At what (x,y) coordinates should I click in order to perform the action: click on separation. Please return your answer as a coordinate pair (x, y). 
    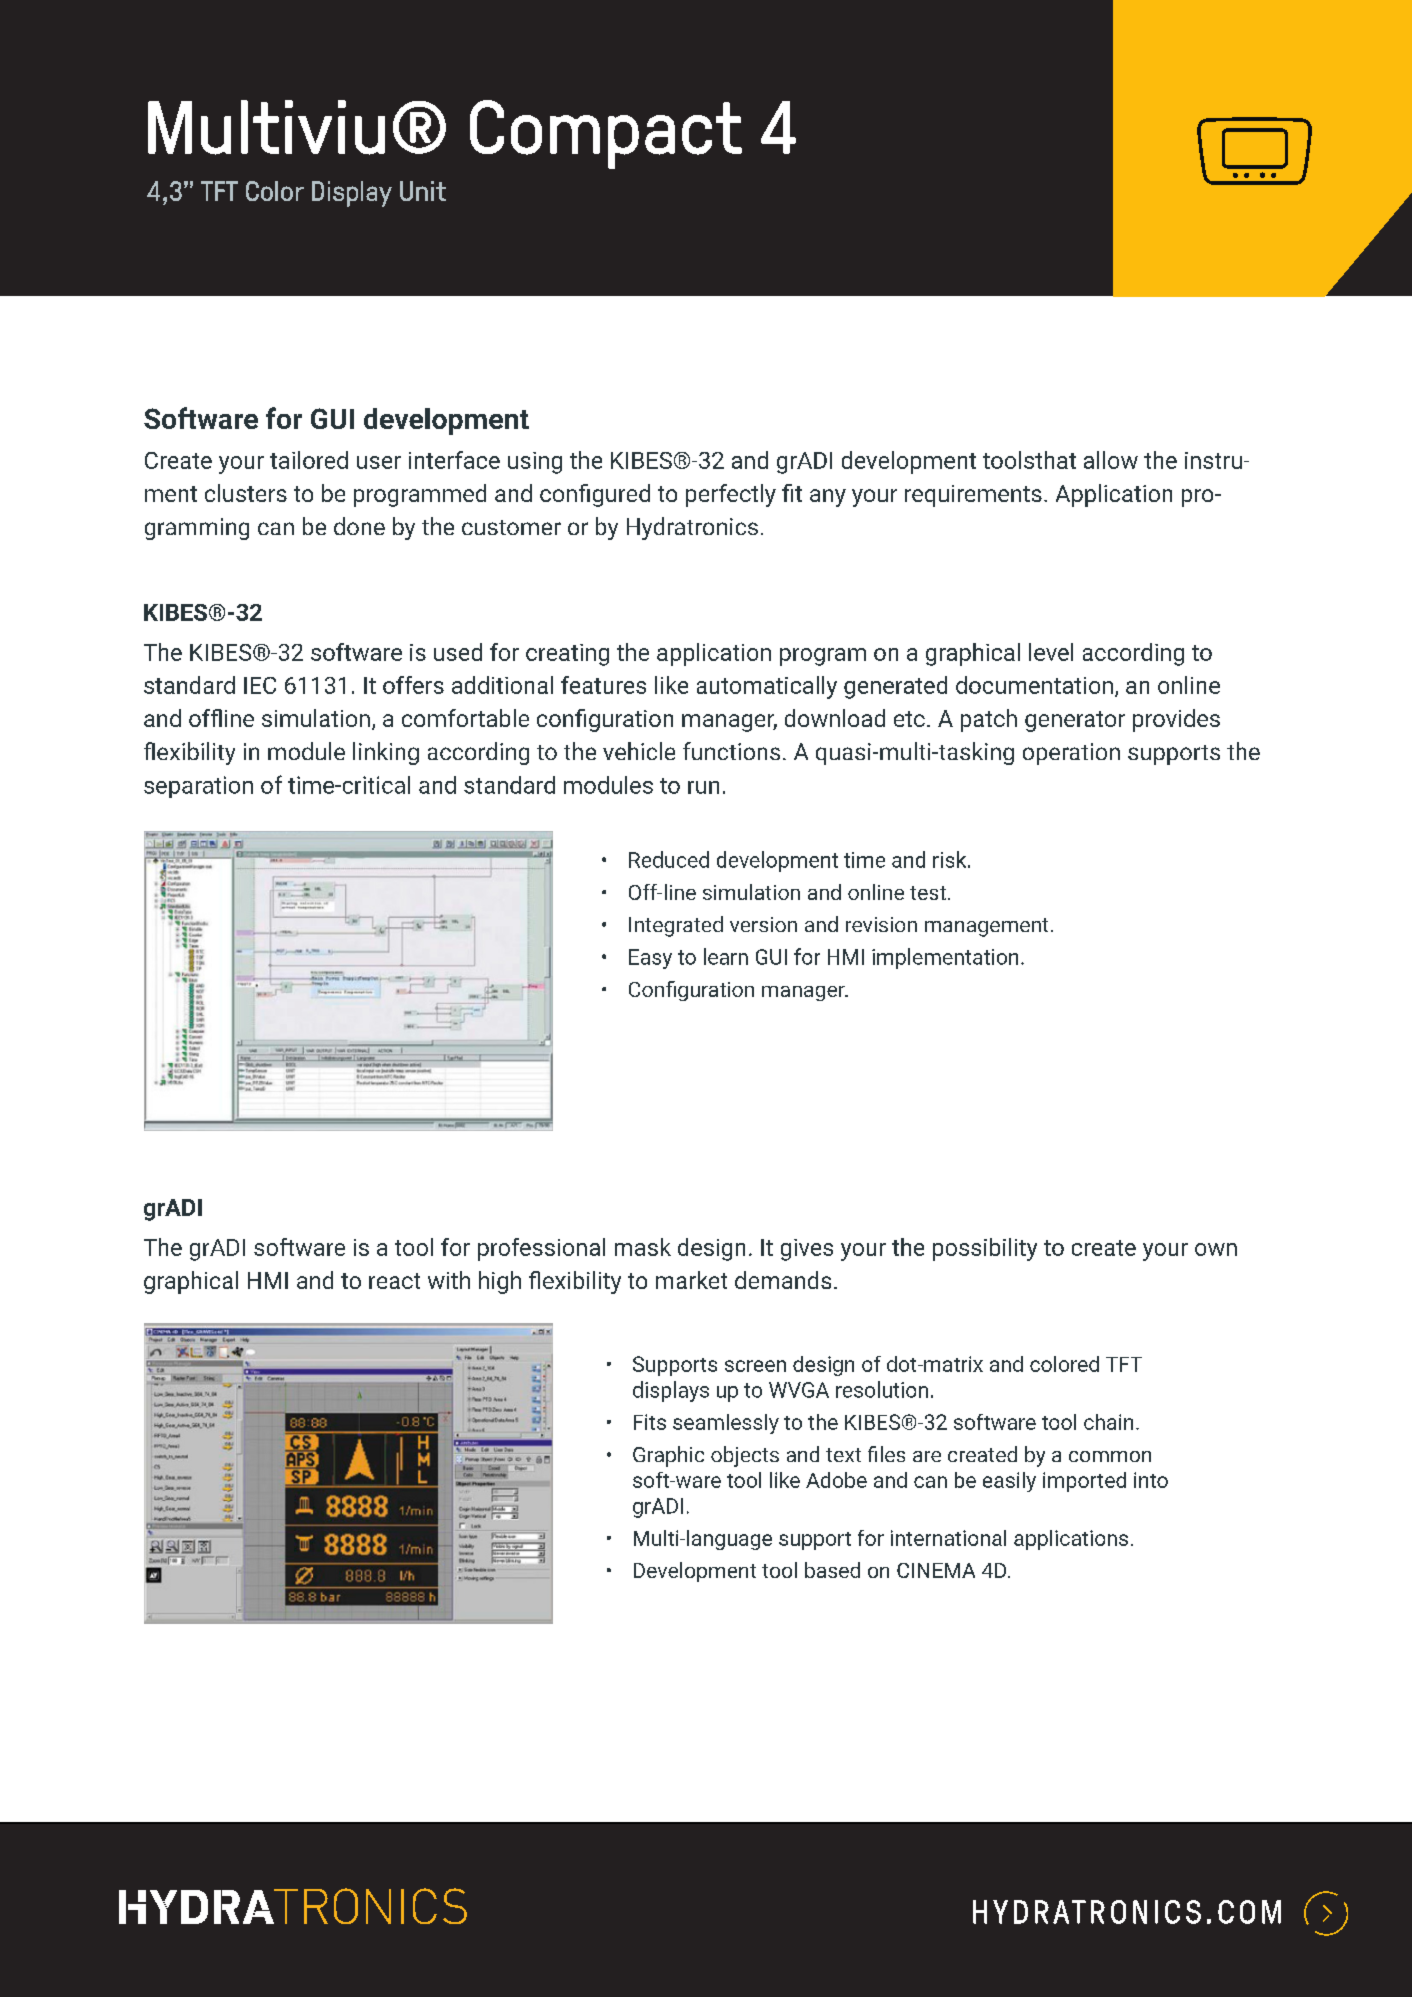
    Looking at the image, I should click on (198, 787).
